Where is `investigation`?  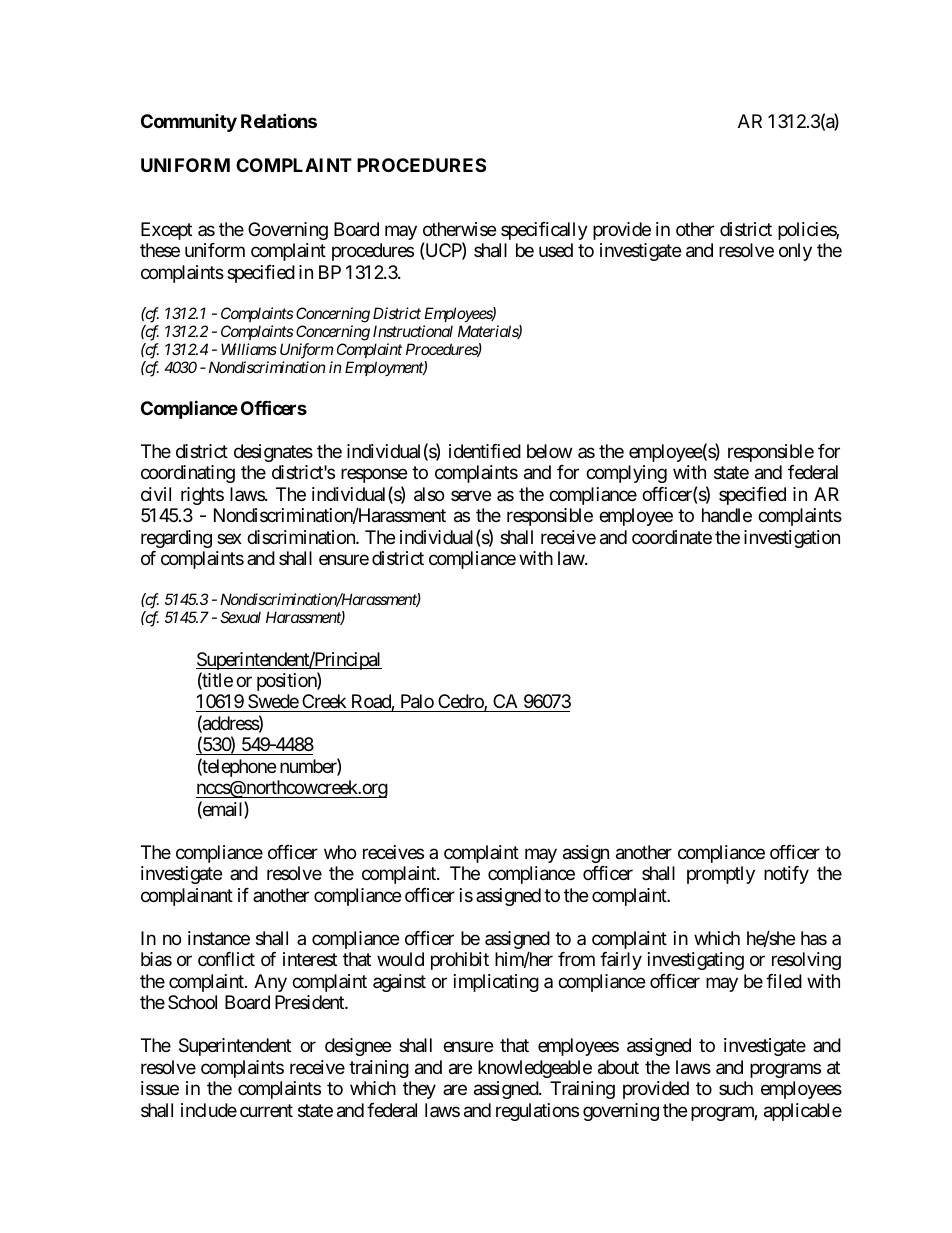 investigation is located at coordinates (792, 539).
